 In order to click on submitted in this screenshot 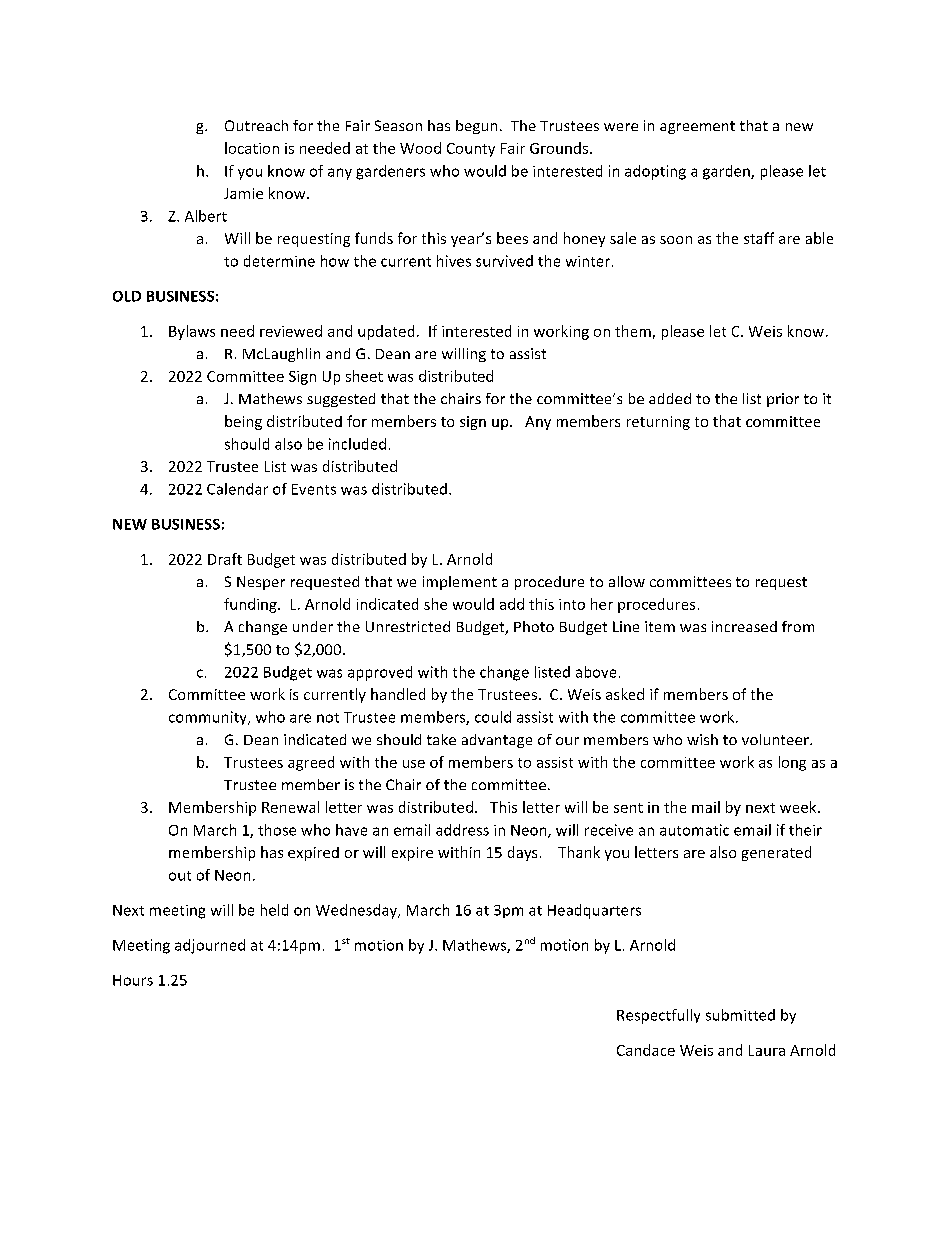, I will do `click(740, 1015)`.
